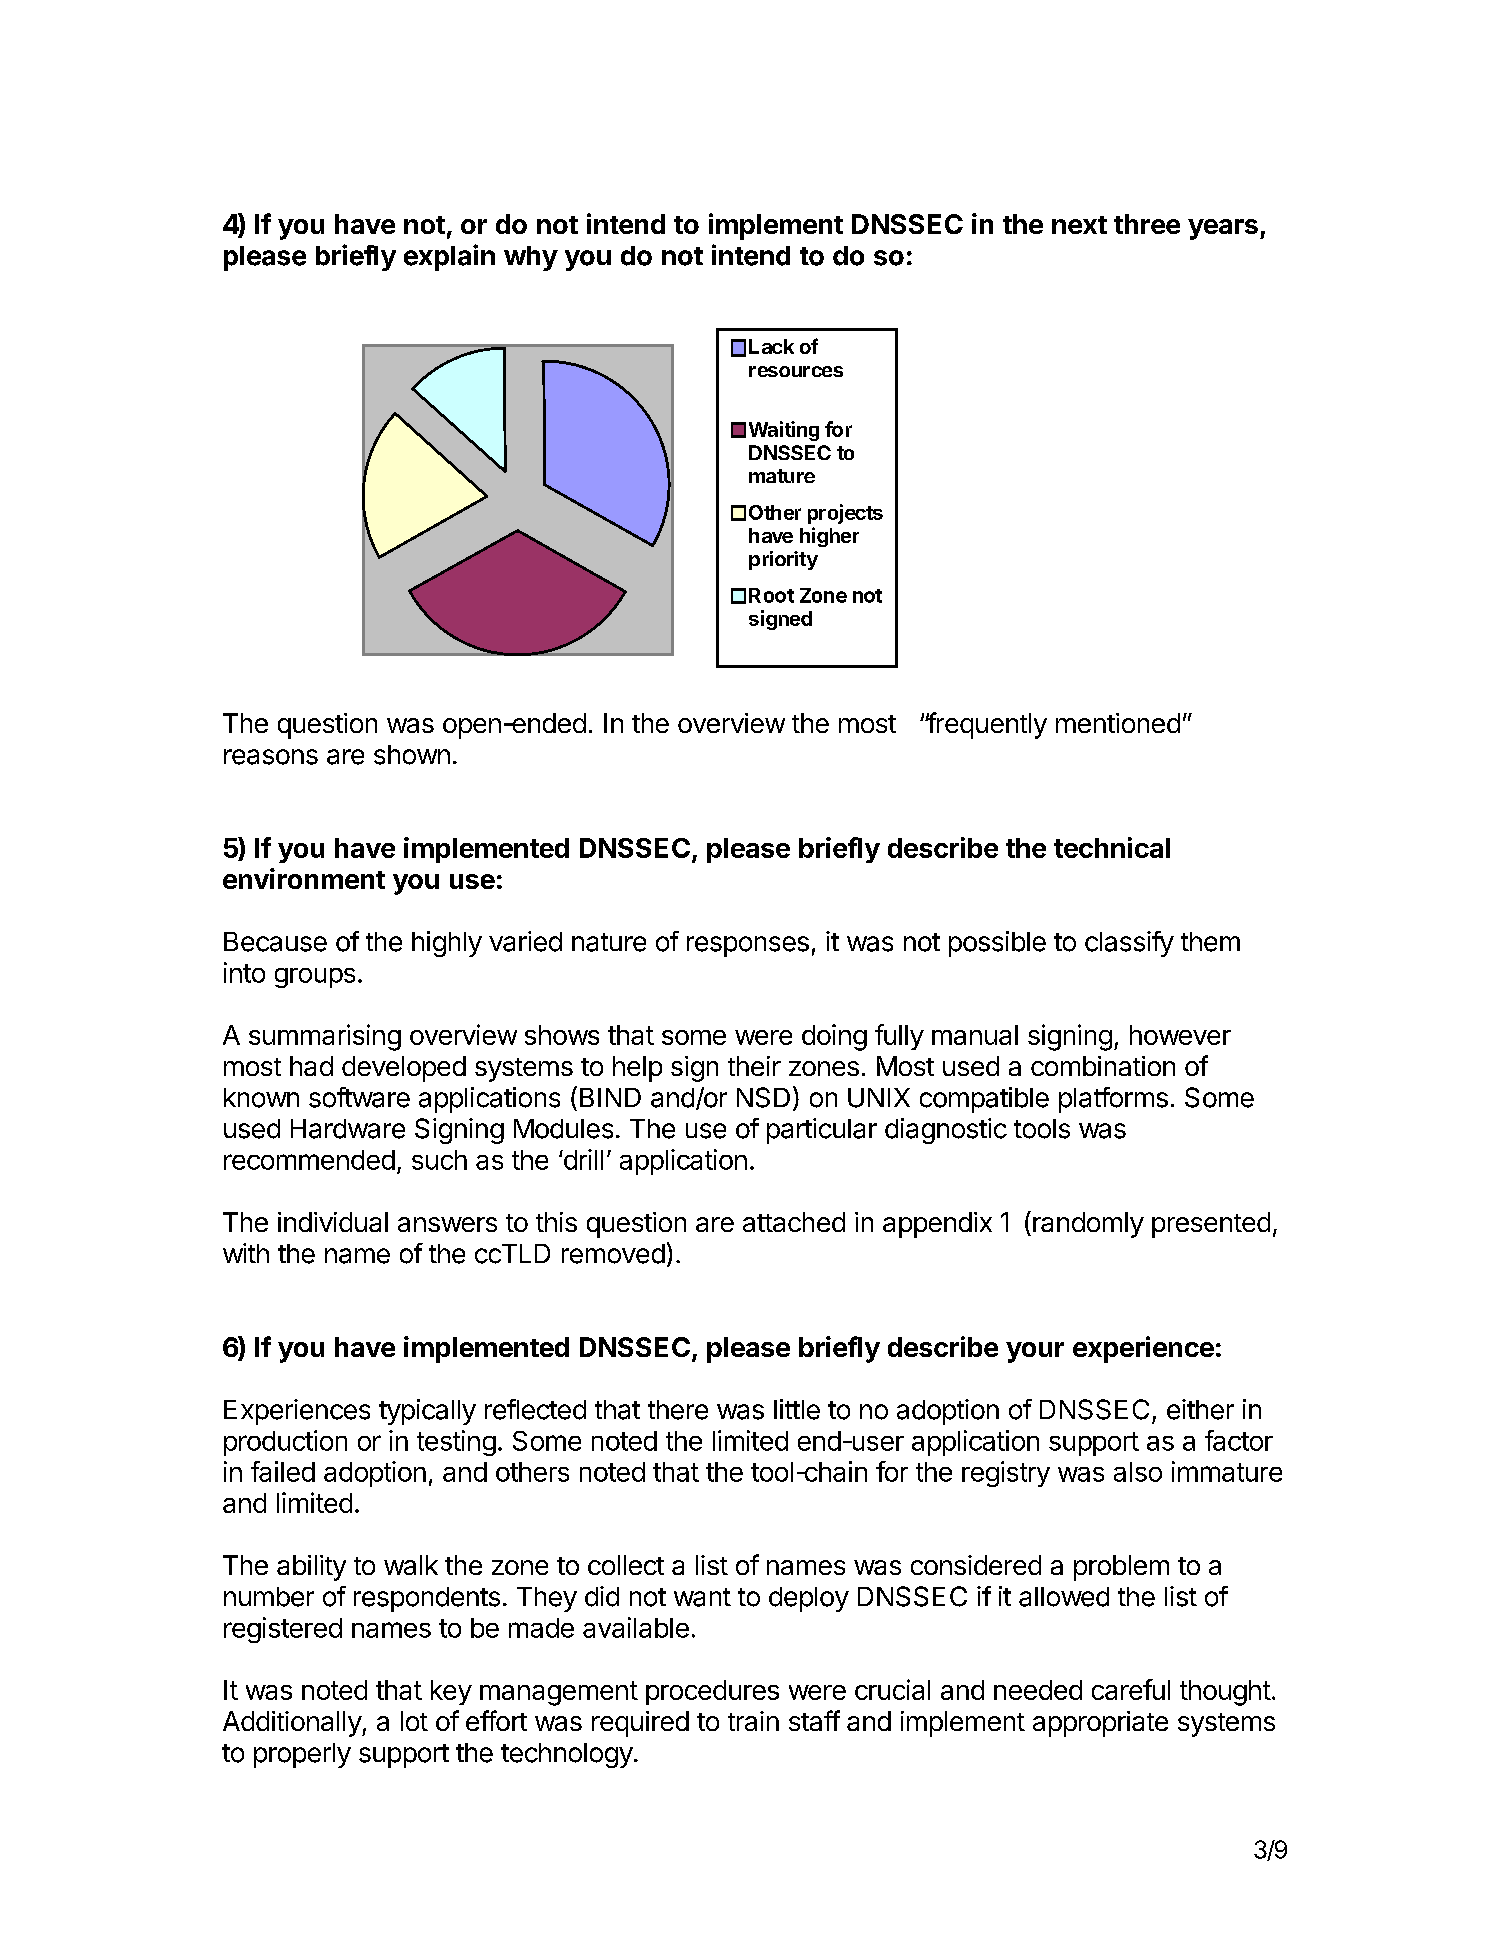  I want to click on Root, so click(771, 595).
